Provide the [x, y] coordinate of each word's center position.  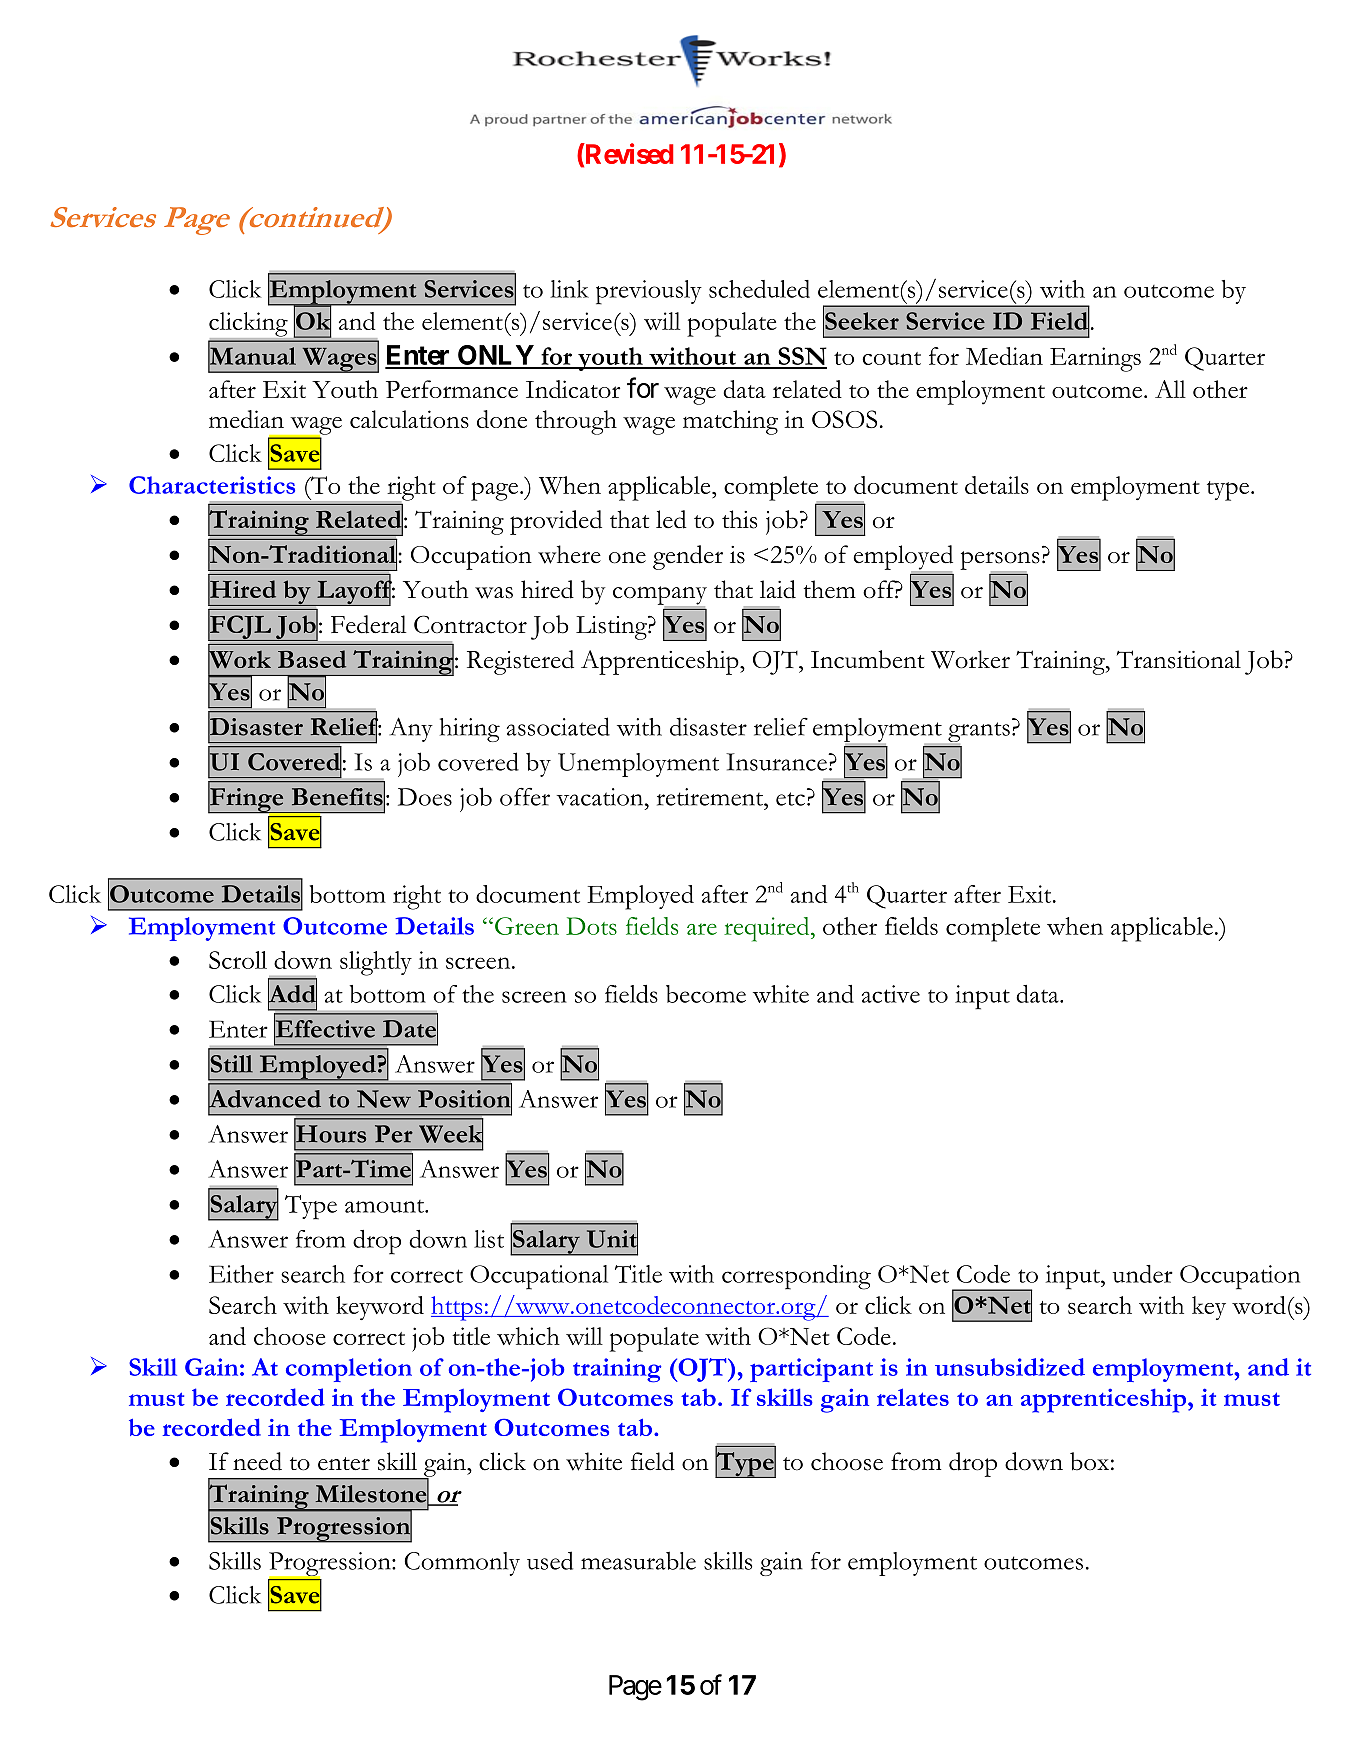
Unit [612, 1239]
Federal [368, 624]
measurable [638, 1560]
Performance [452, 389]
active [891, 994]
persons [1000, 561]
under [1143, 1274]
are [702, 929]
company [660, 596]
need [257, 1461]
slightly [376, 963]
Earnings [1095, 359]
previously [649, 292]
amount [385, 1206]
